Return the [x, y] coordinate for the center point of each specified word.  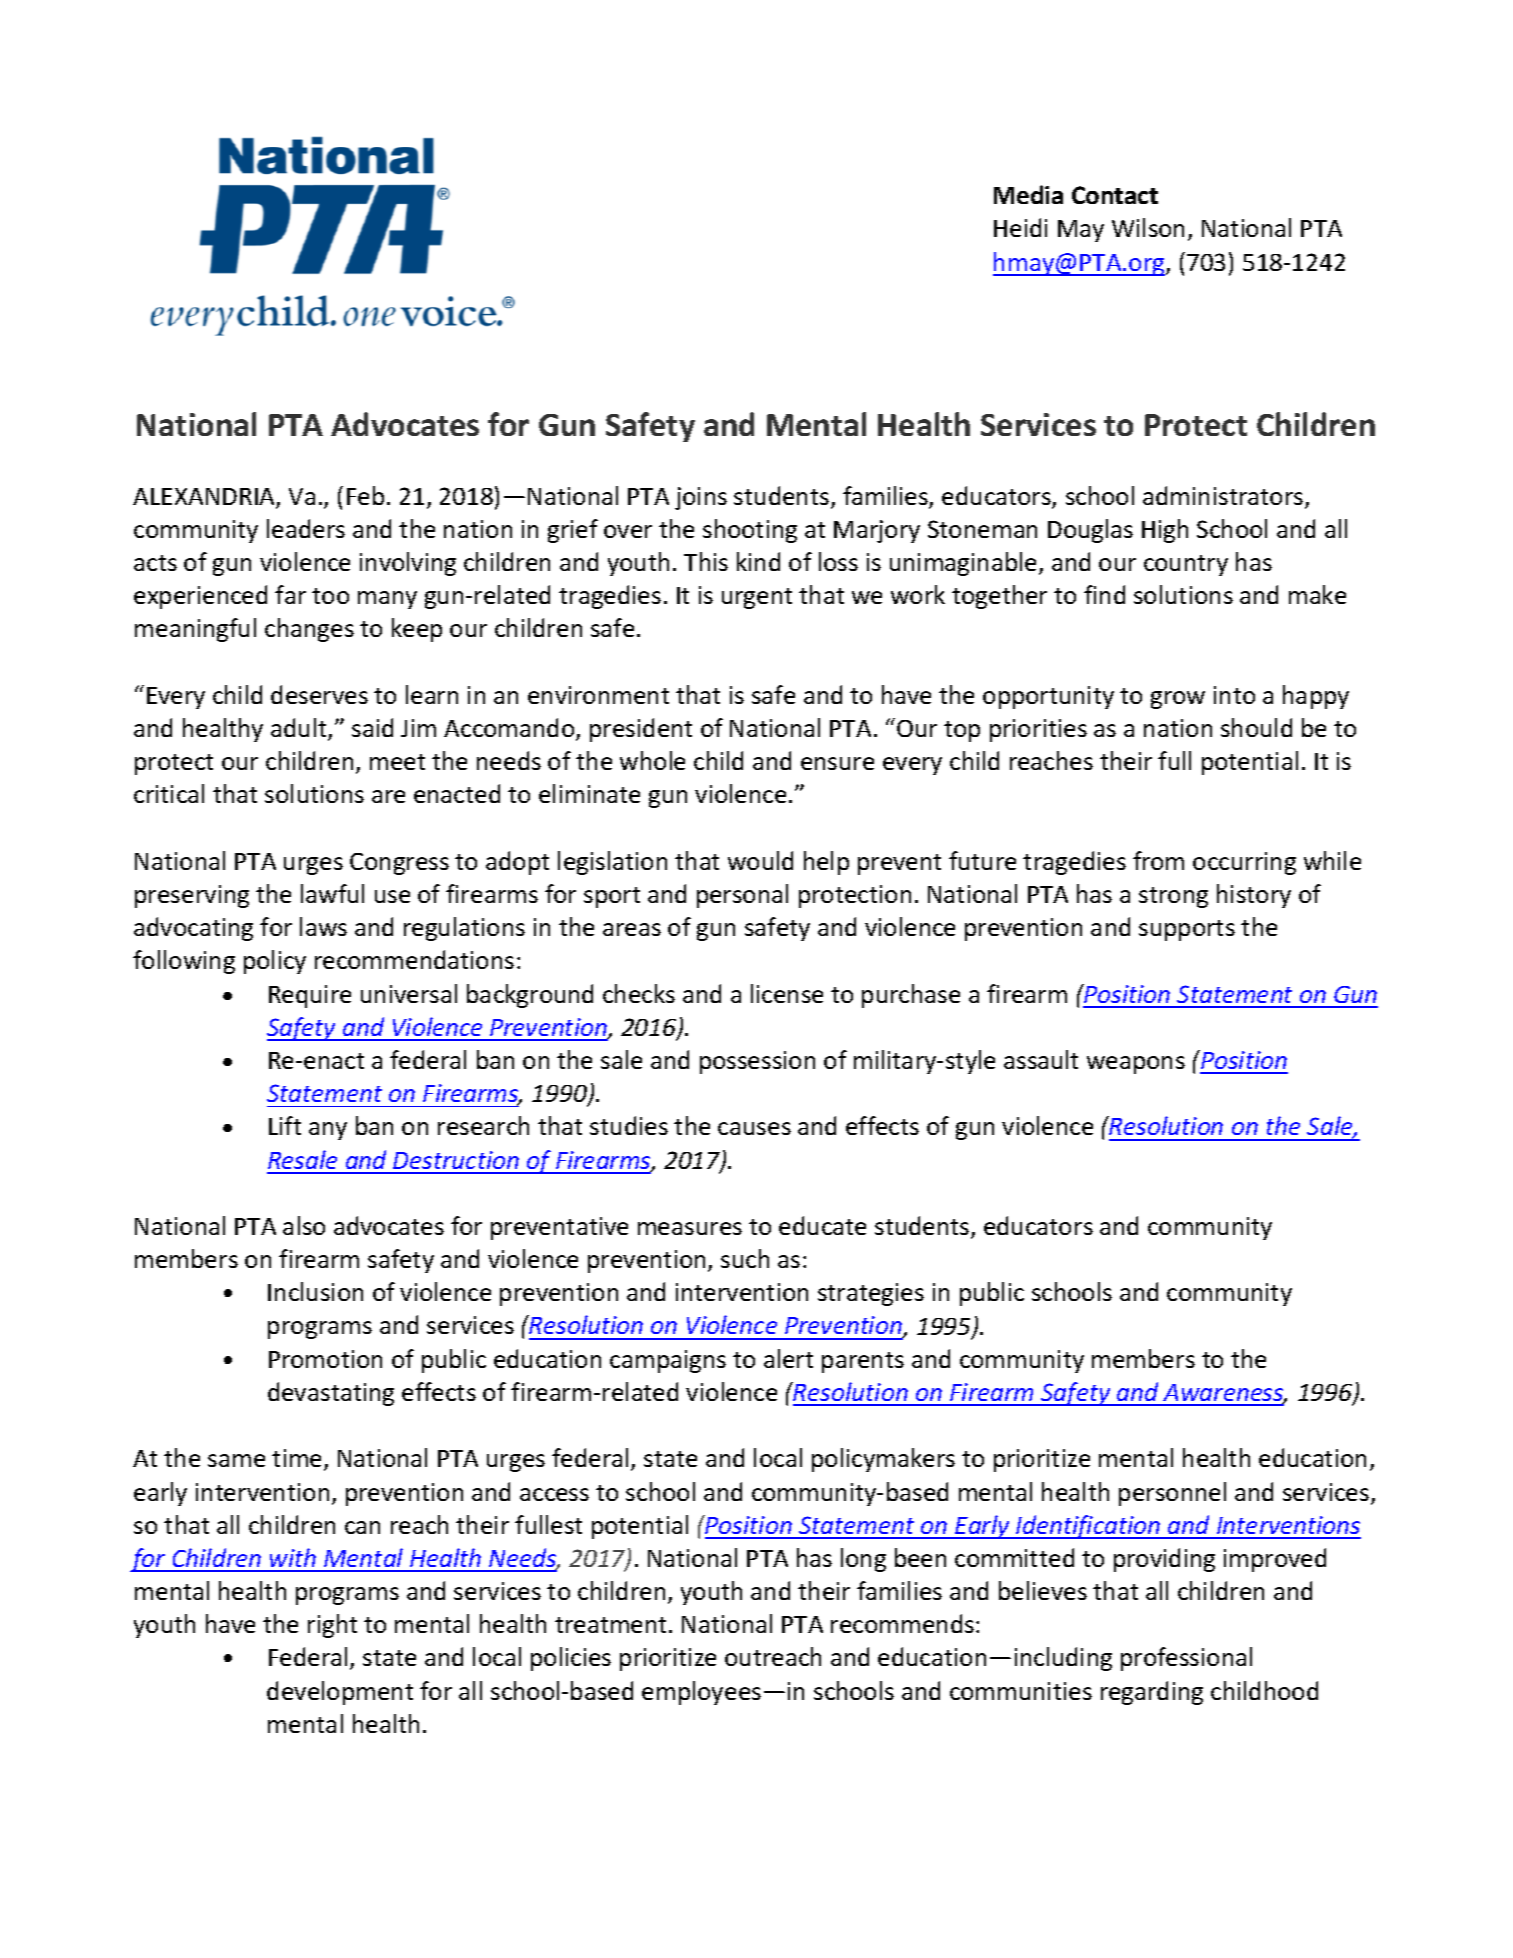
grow [1178, 700]
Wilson [1148, 227]
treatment [610, 1625]
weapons [1136, 1065]
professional [1186, 1659]
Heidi [1020, 227]
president [641, 730]
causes [754, 1128]
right [332, 1626]
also [304, 1225]
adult [300, 729]
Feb [365, 495]
